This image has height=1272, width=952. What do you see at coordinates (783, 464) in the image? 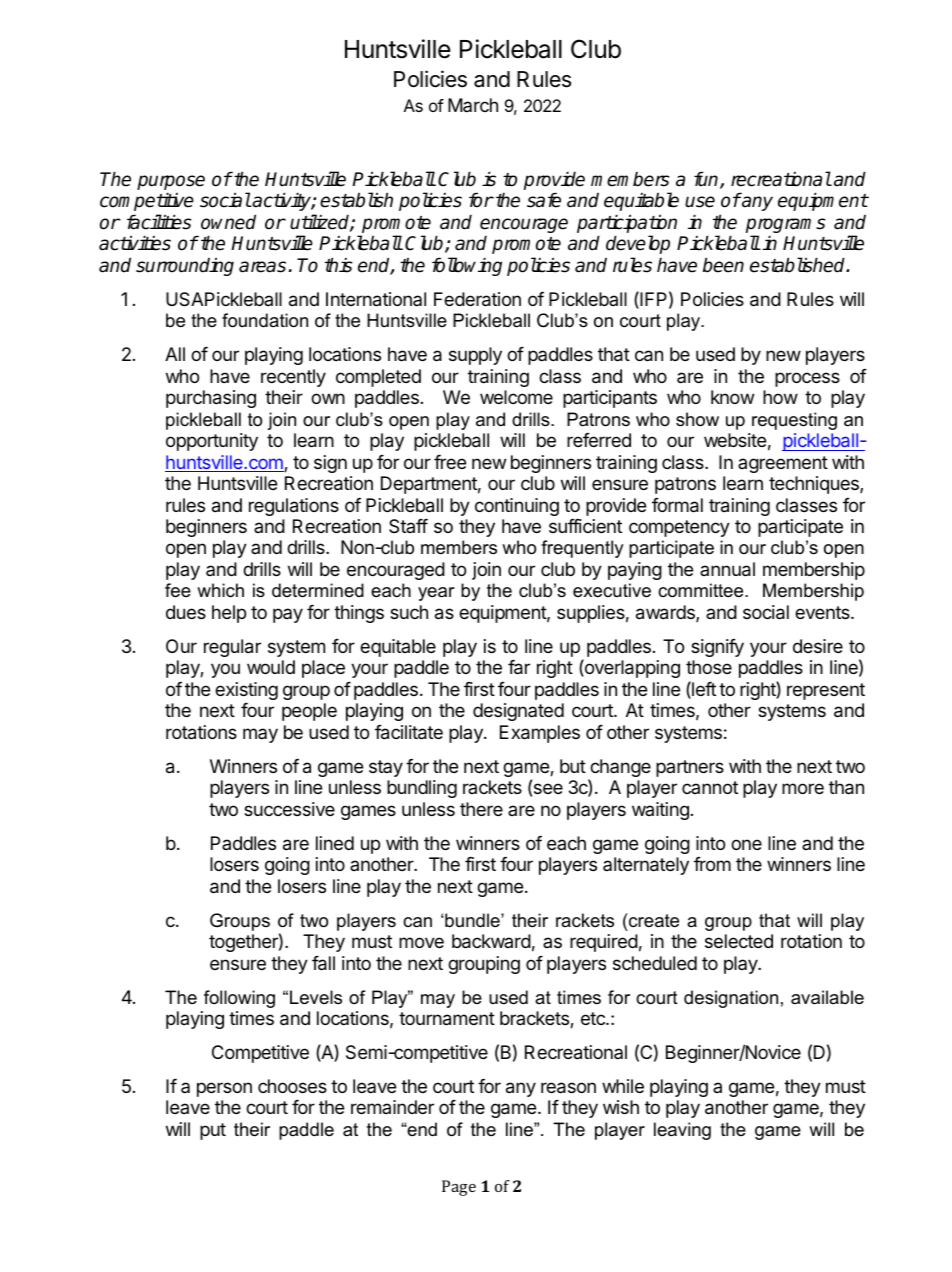
I see `agreement` at bounding box center [783, 464].
